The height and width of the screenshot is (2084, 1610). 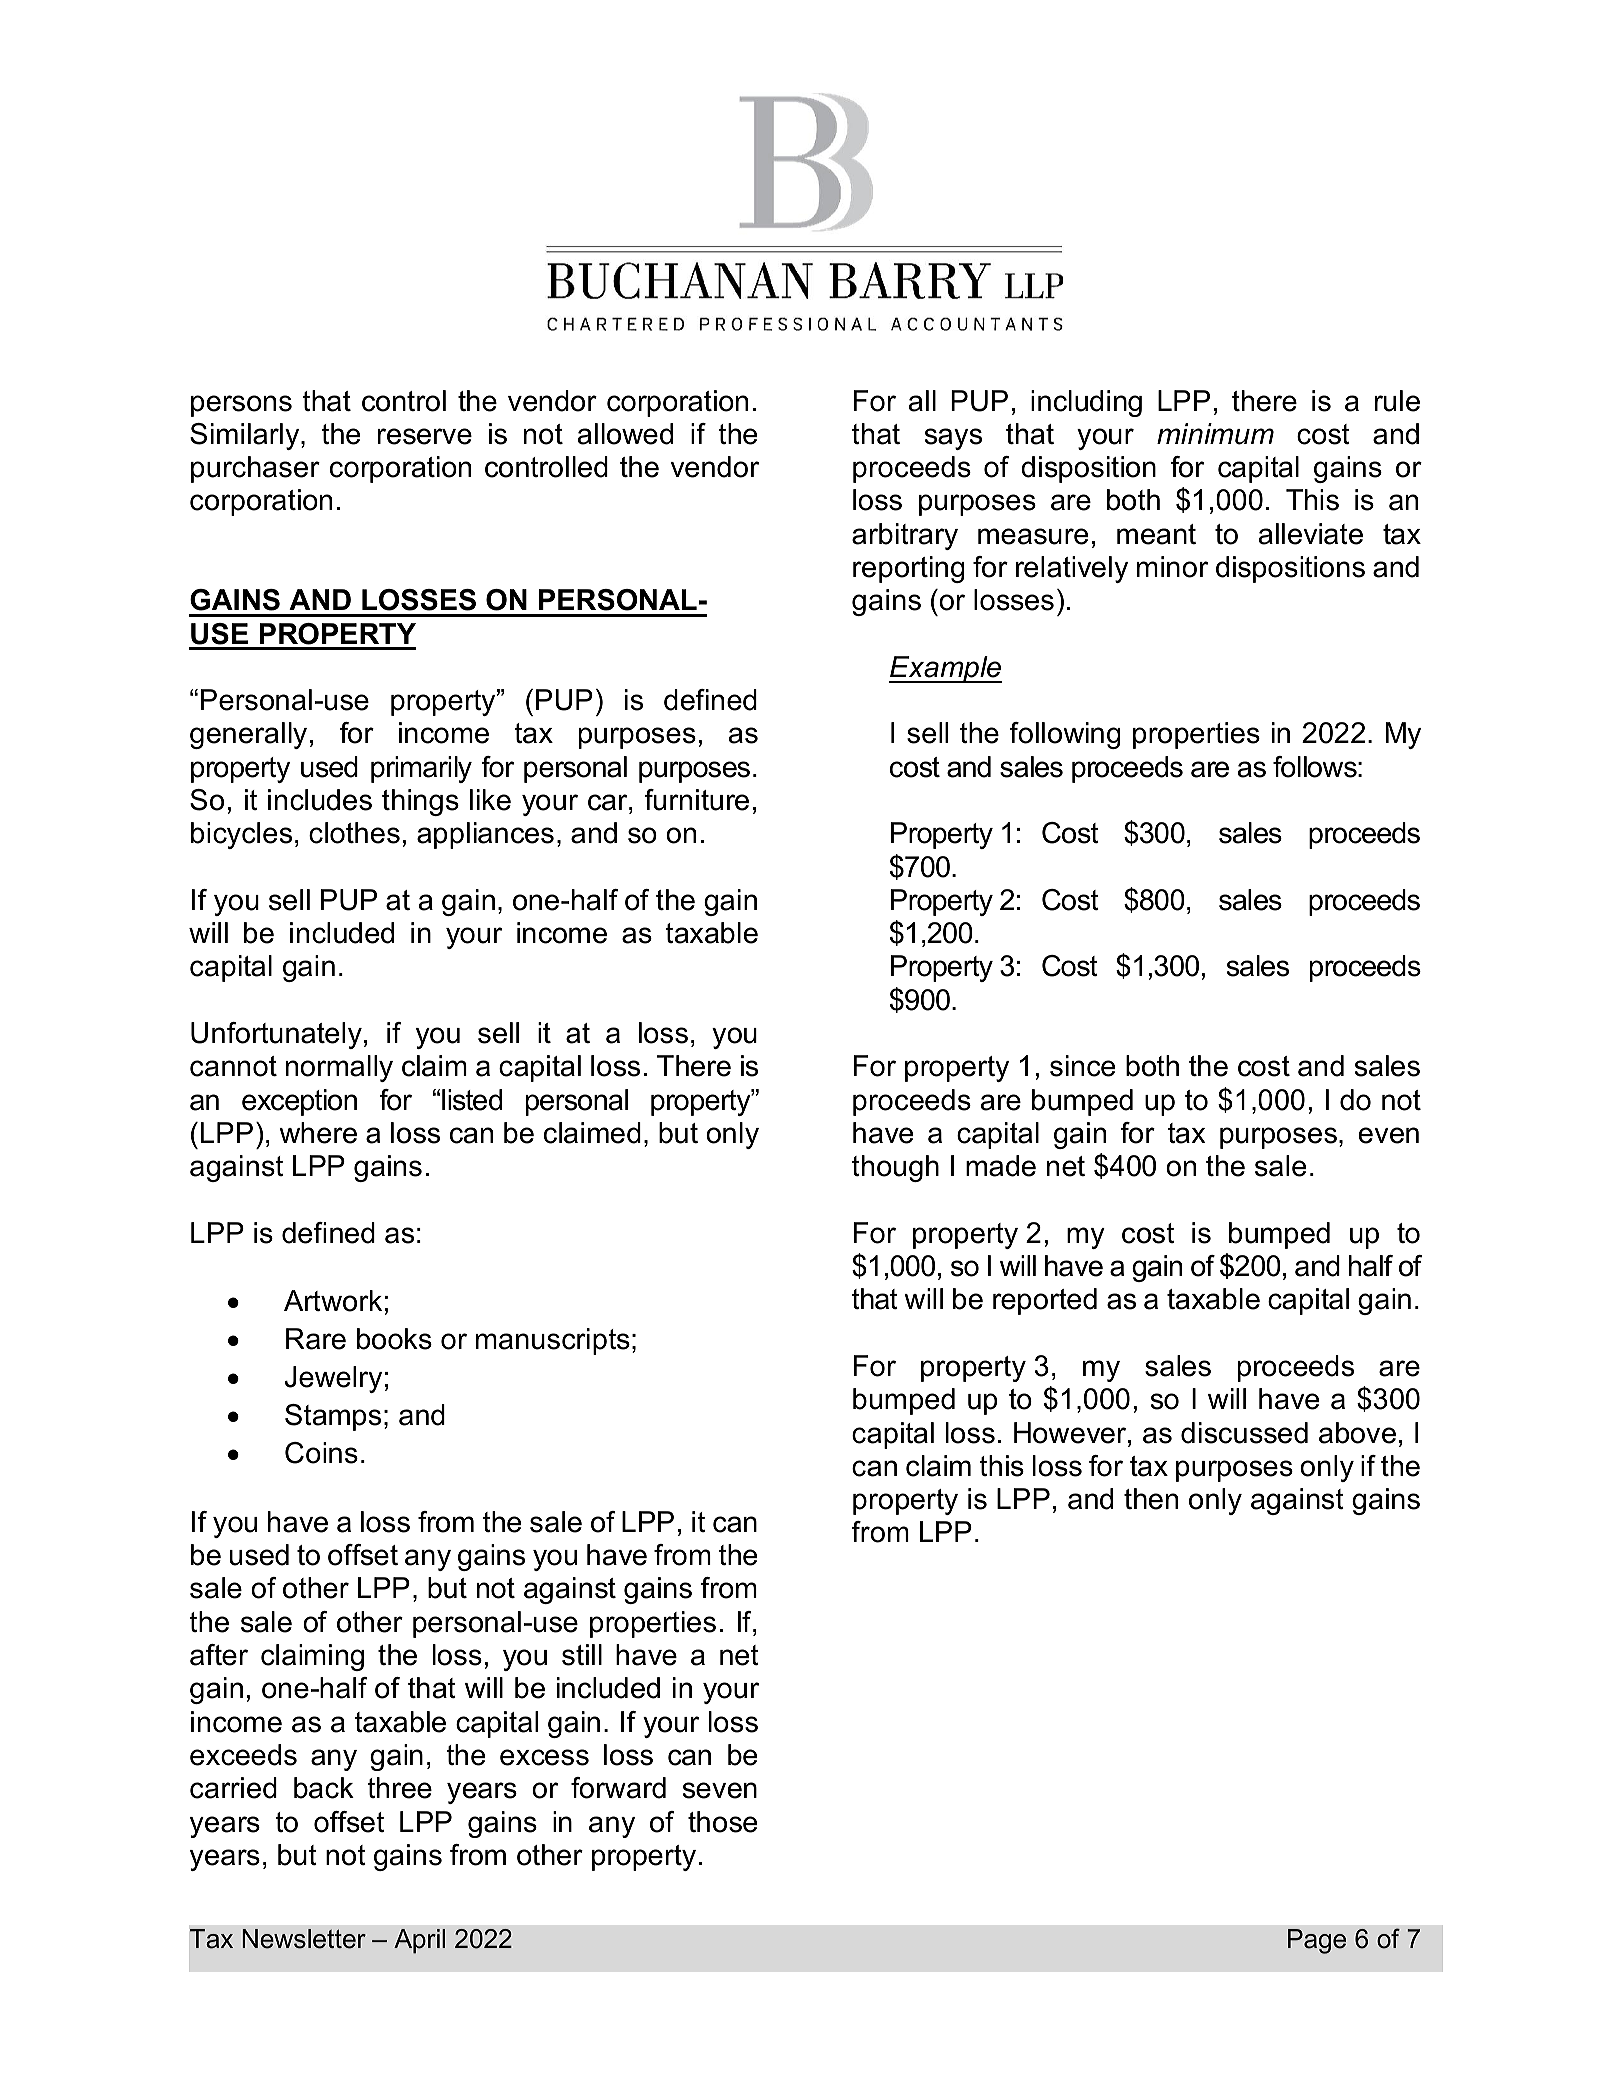 I want to click on Newsletter, so click(x=304, y=1939).
